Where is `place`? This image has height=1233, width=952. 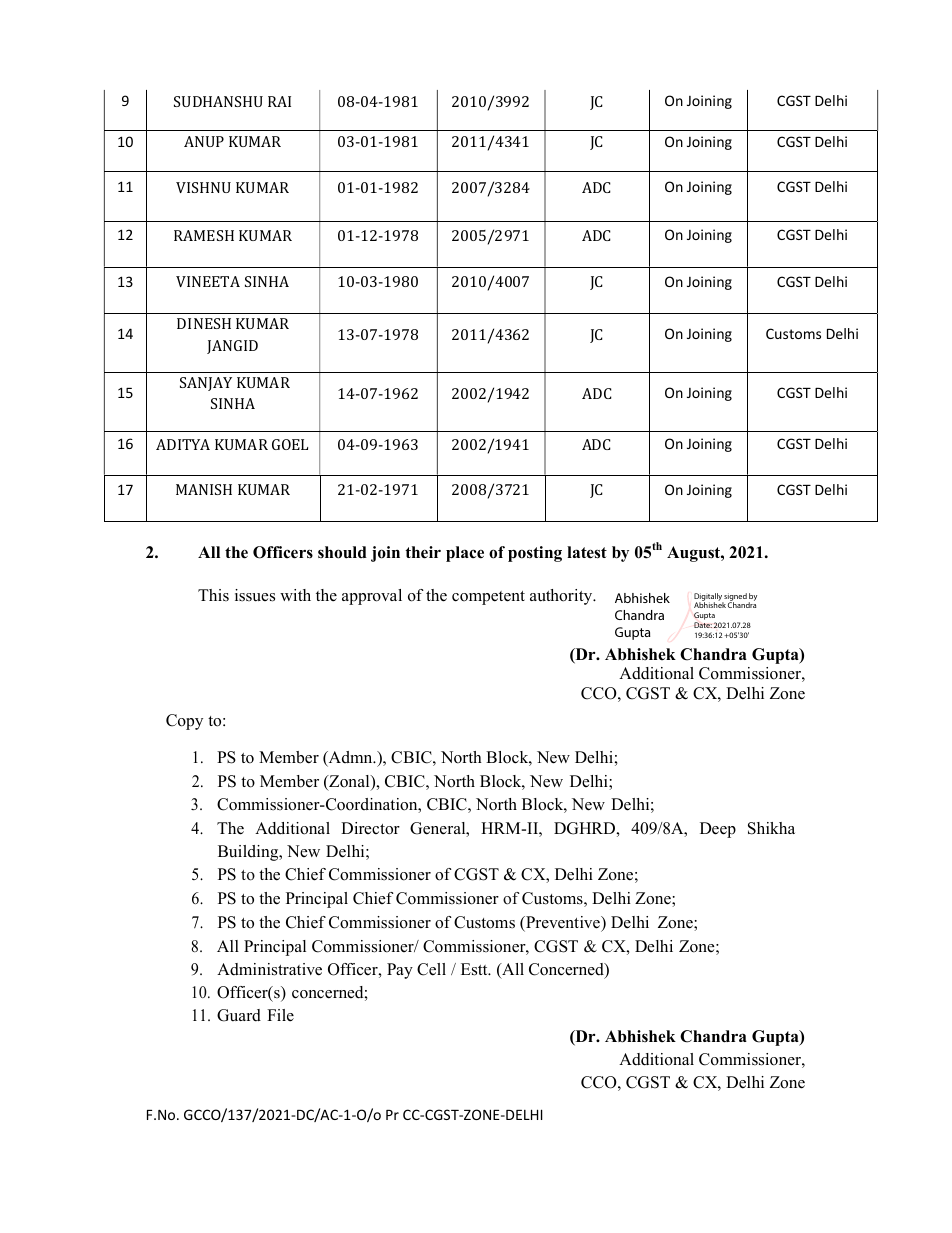 place is located at coordinates (465, 554).
